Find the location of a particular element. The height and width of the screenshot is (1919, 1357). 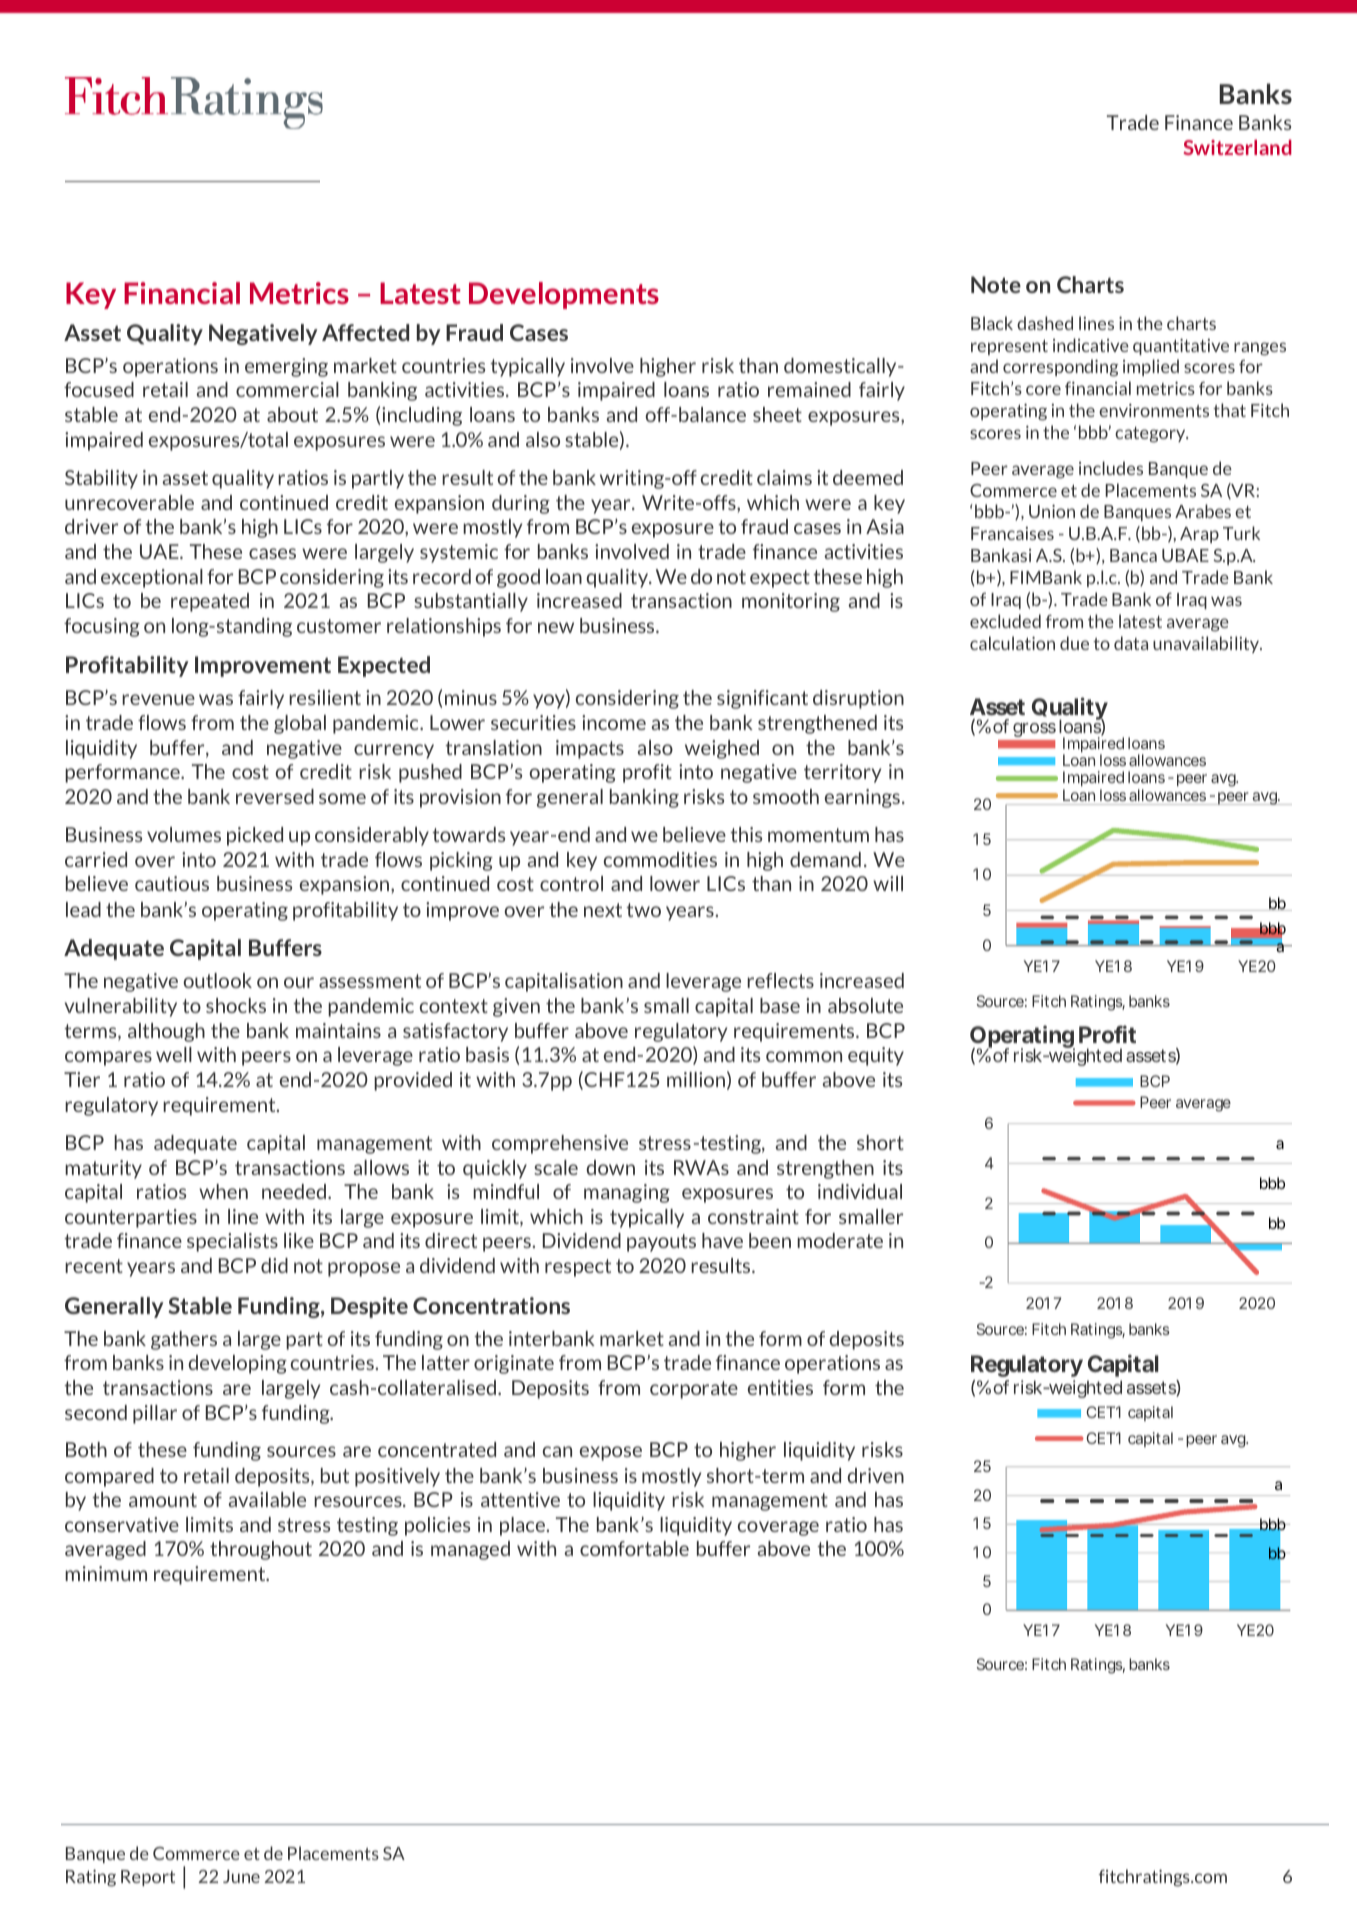

corporate is located at coordinates (694, 1390).
